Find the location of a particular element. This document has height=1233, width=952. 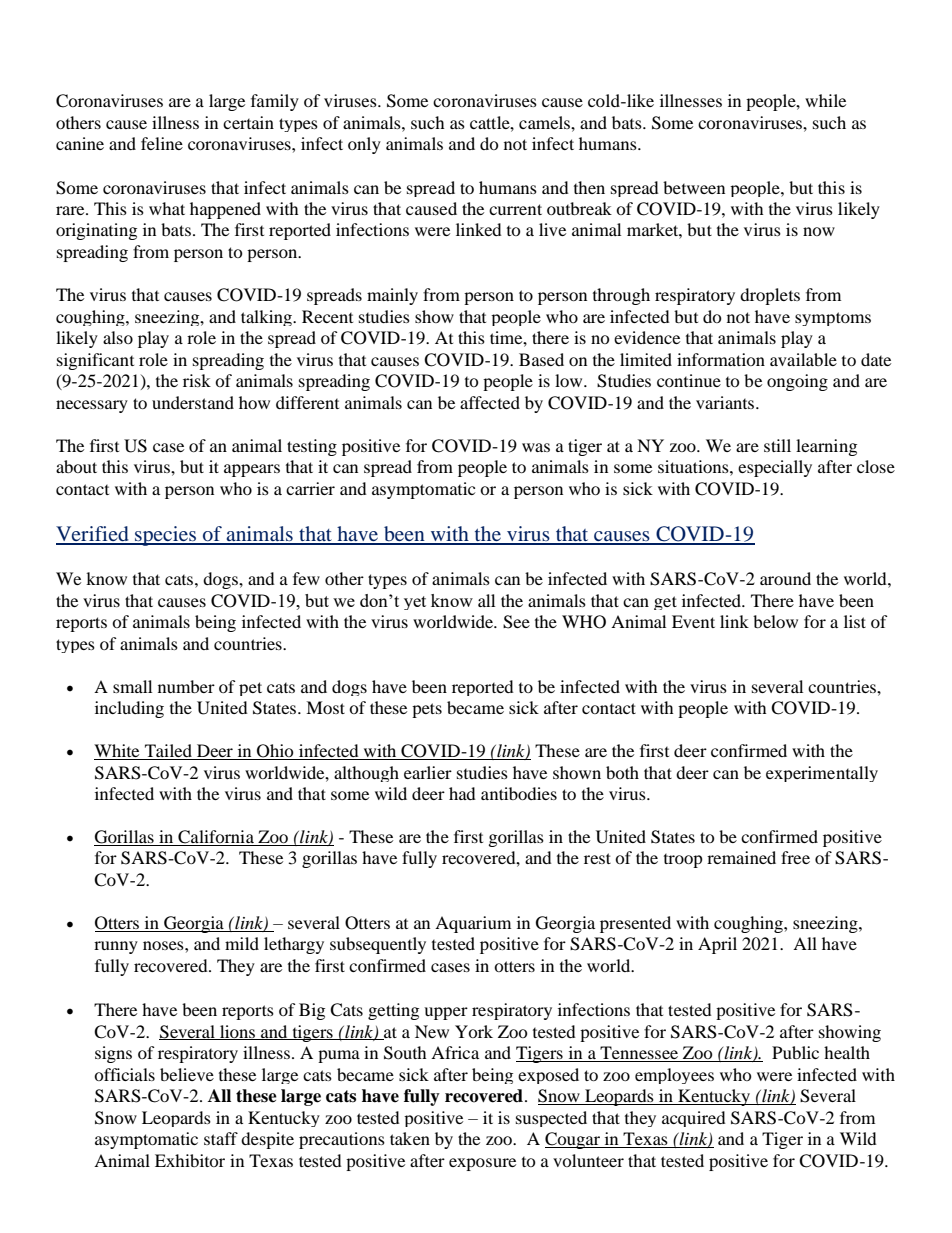

while is located at coordinates (825, 100).
